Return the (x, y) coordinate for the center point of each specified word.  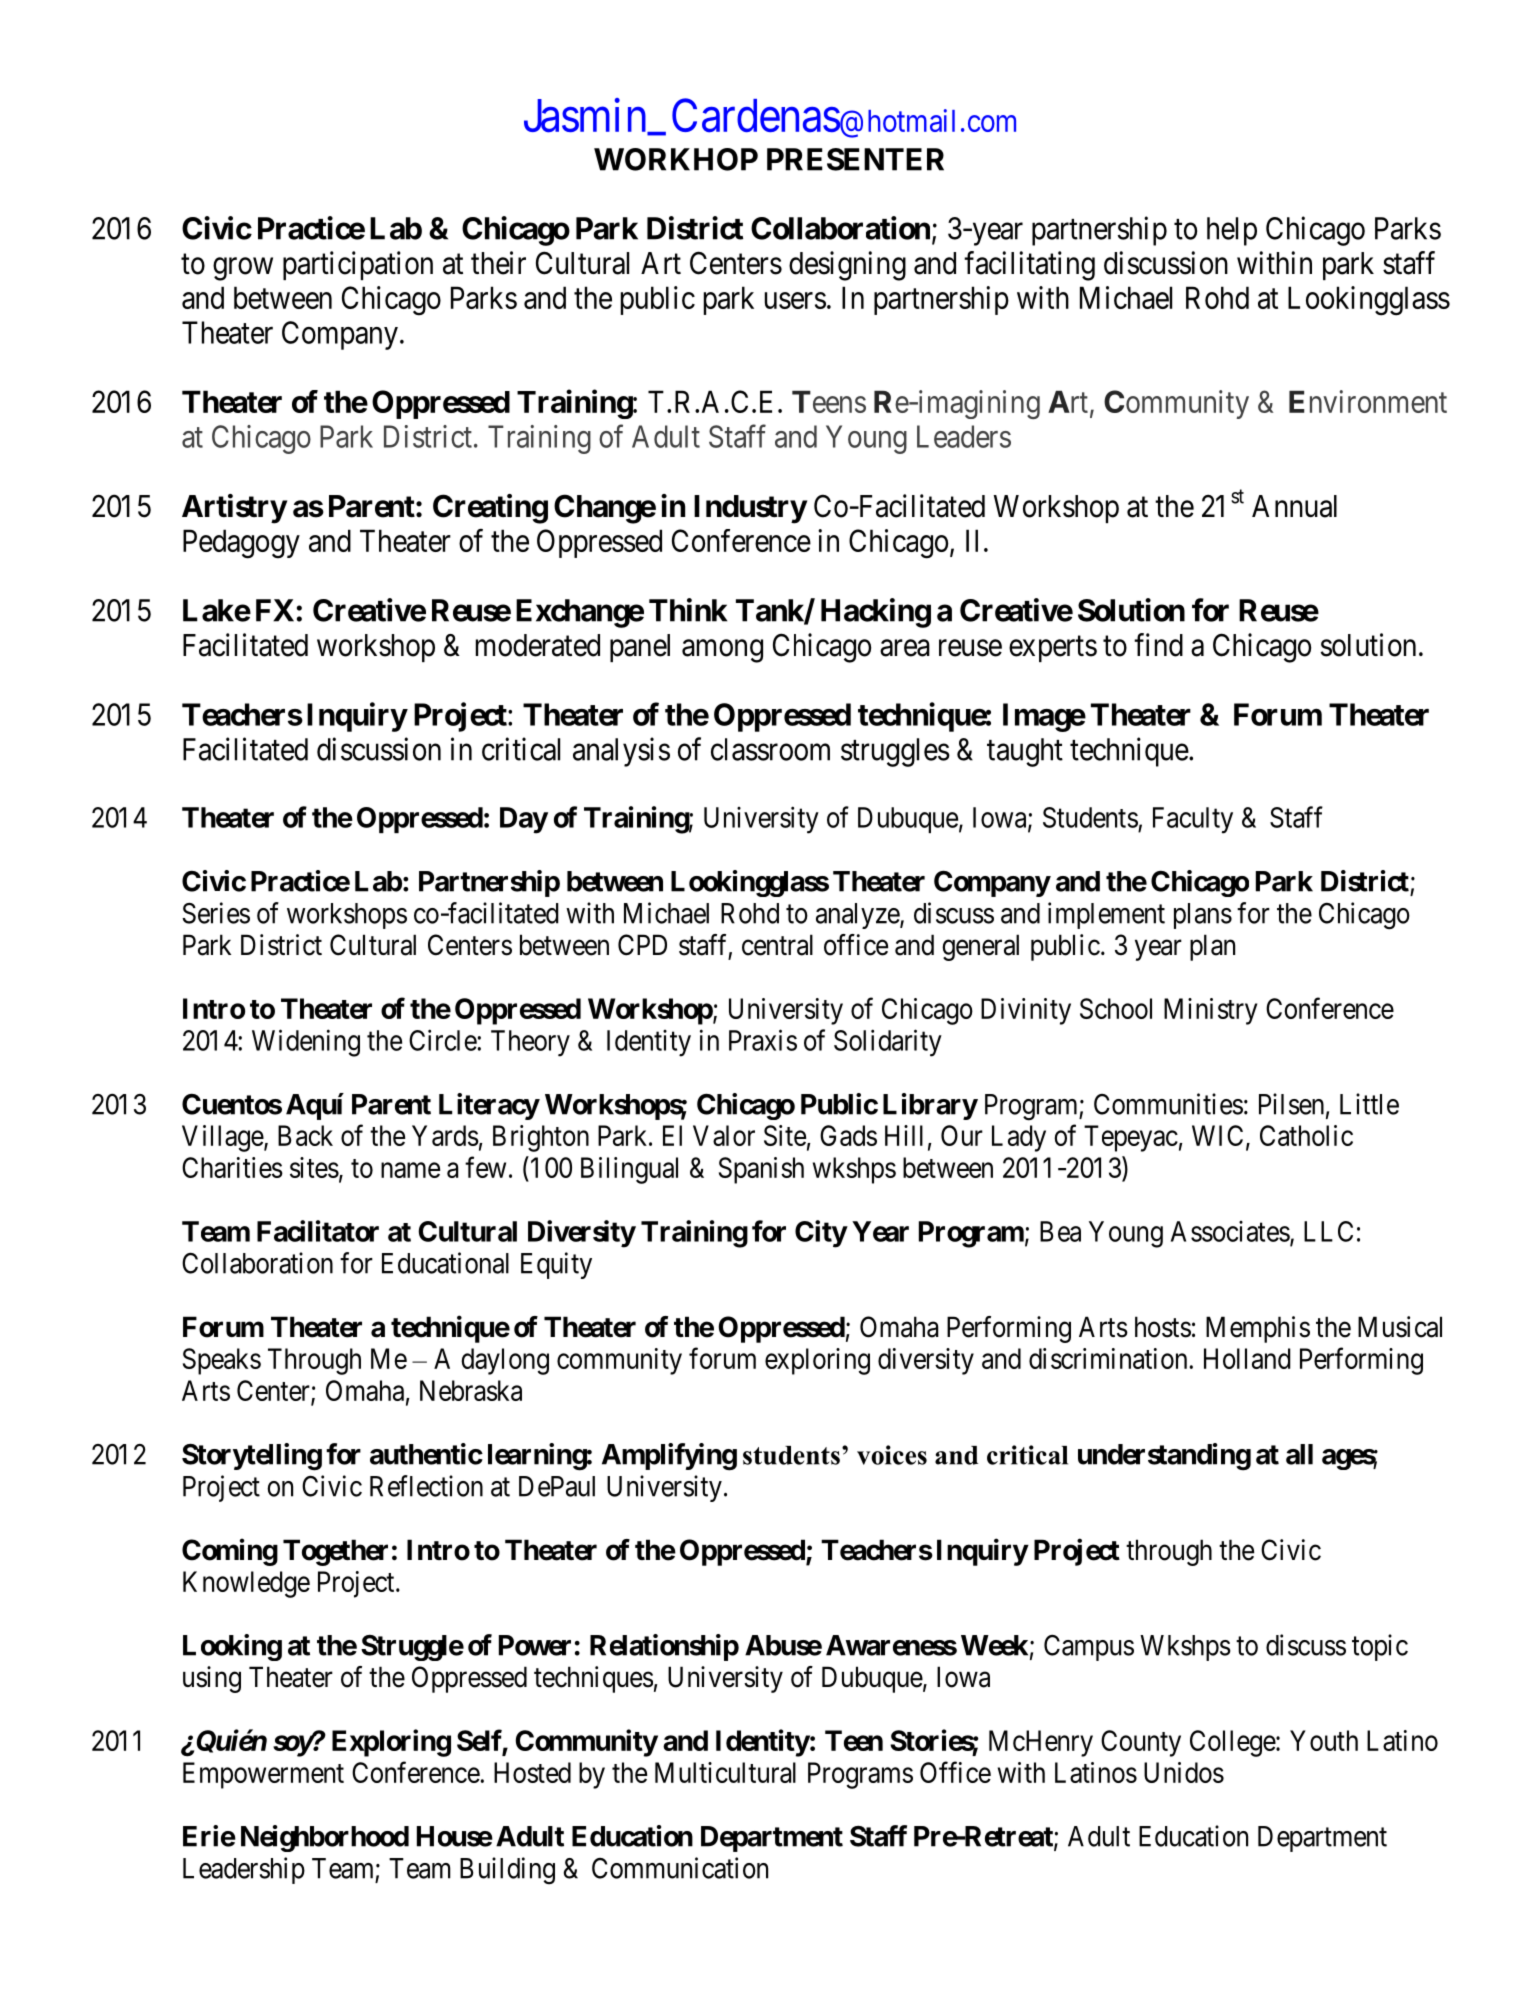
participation (358, 265)
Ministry (1210, 1011)
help (1232, 231)
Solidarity (888, 1043)
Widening (306, 1043)
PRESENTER (855, 159)
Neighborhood (325, 1838)
